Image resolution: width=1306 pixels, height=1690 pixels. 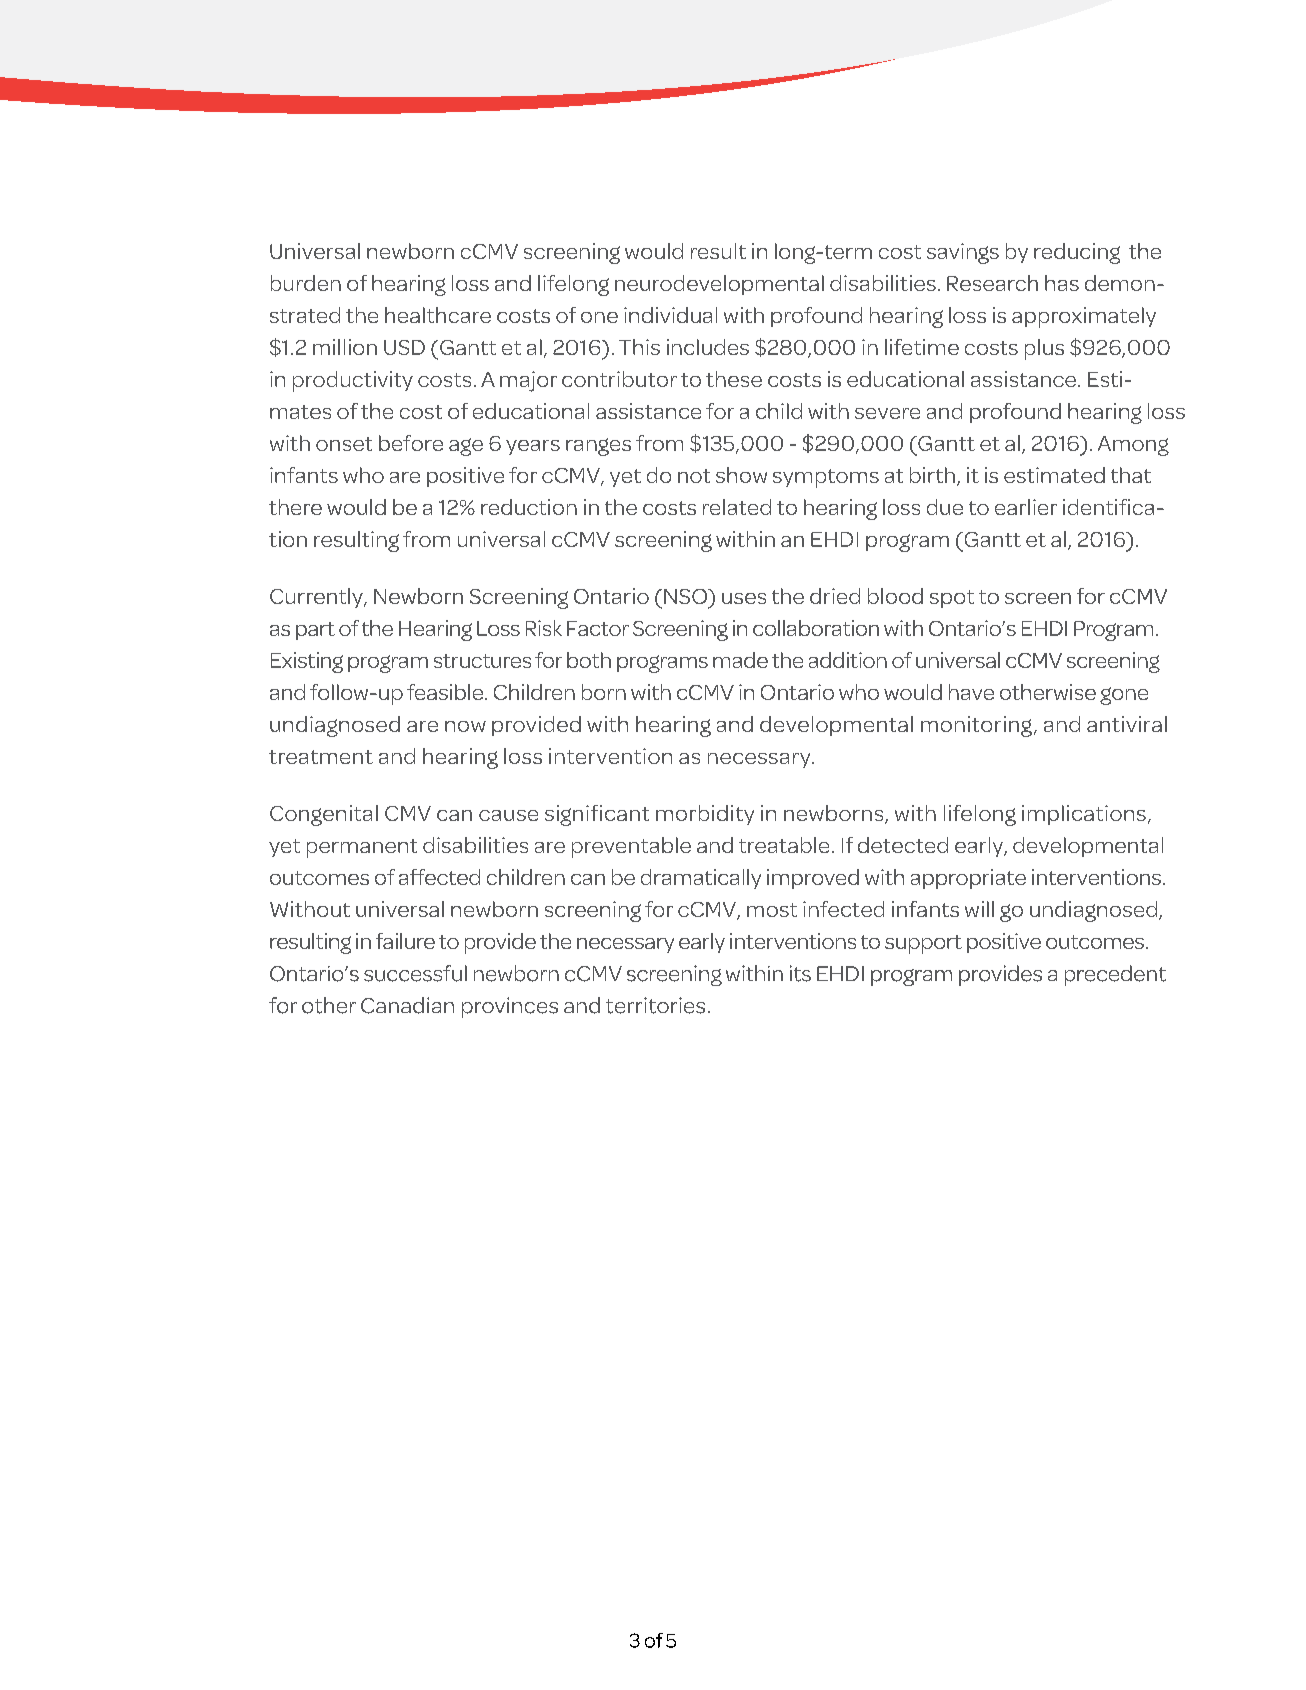 What do you see at coordinates (415, 973) in the document?
I see `successful` at bounding box center [415, 973].
